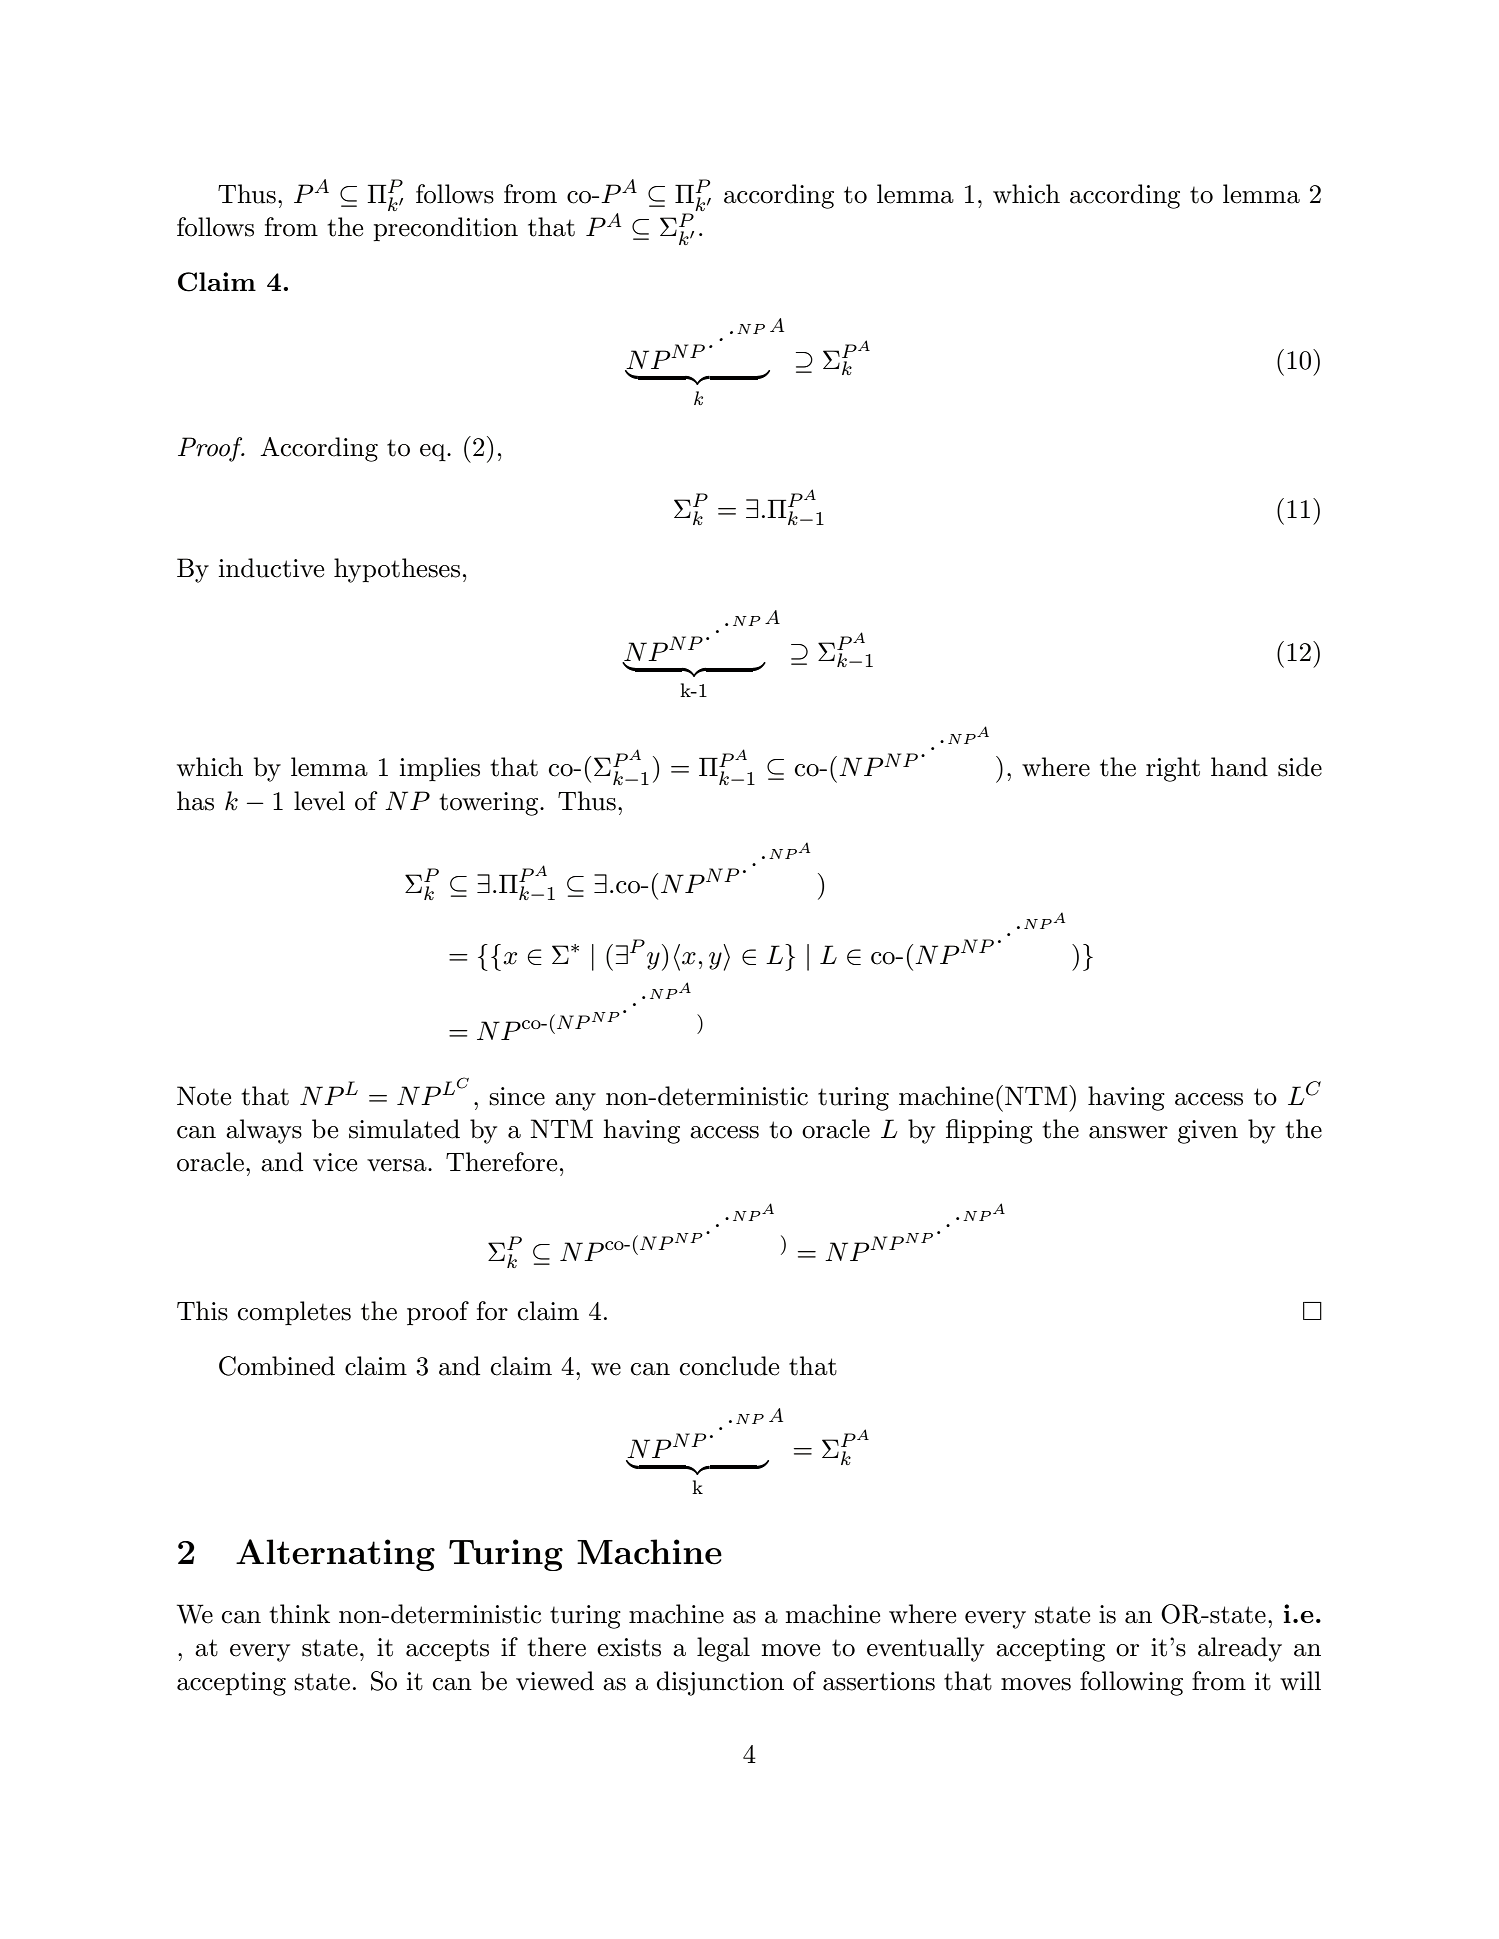 The image size is (1499, 1939). I want to click on right, so click(1173, 769).
